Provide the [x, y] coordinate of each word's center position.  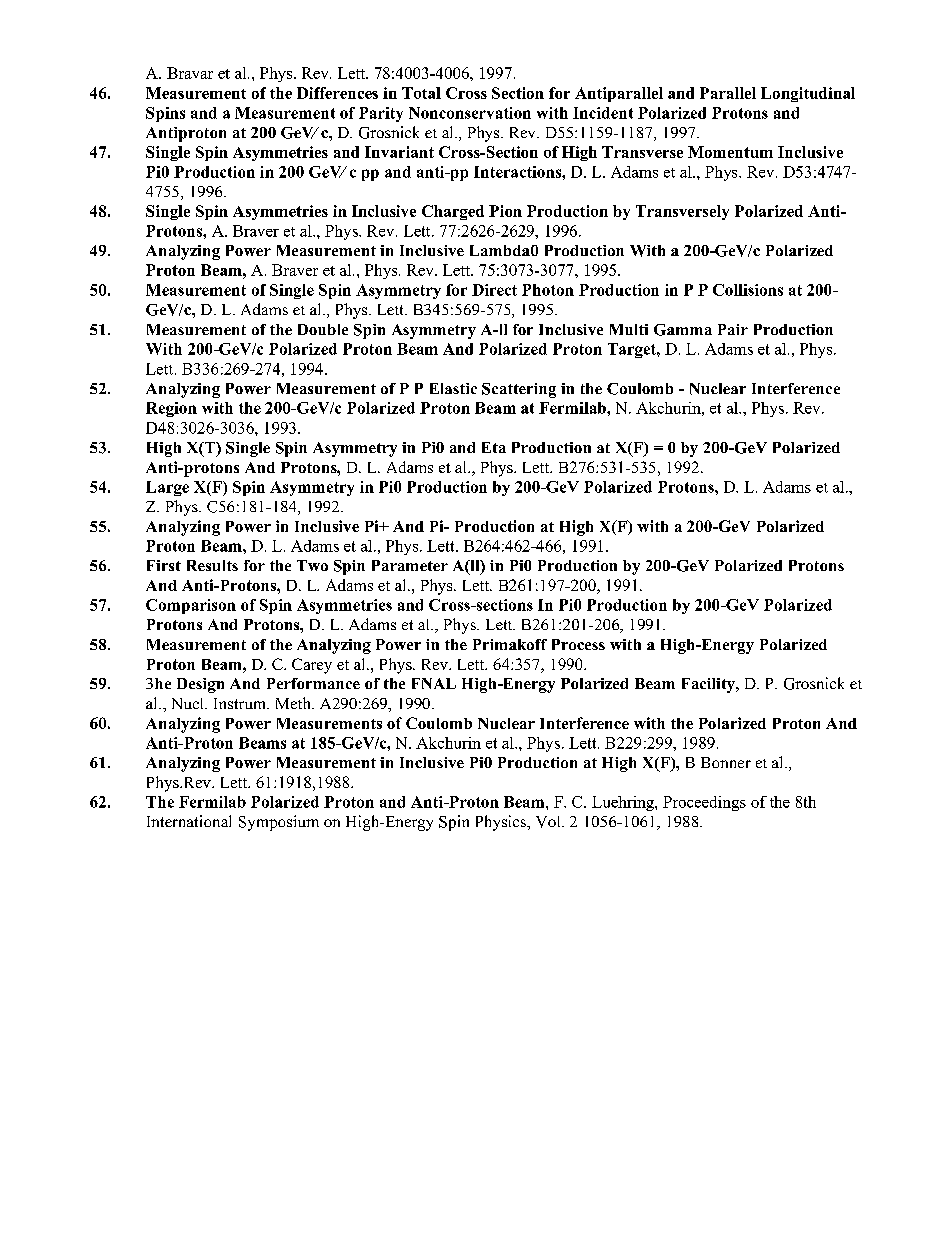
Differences [337, 93]
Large [167, 488]
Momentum [730, 152]
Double [323, 329]
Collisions [748, 290]
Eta [494, 447]
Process [578, 644]
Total [421, 93]
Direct [494, 290]
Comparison [191, 606]
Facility [709, 685]
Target [633, 350]
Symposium [279, 823]
